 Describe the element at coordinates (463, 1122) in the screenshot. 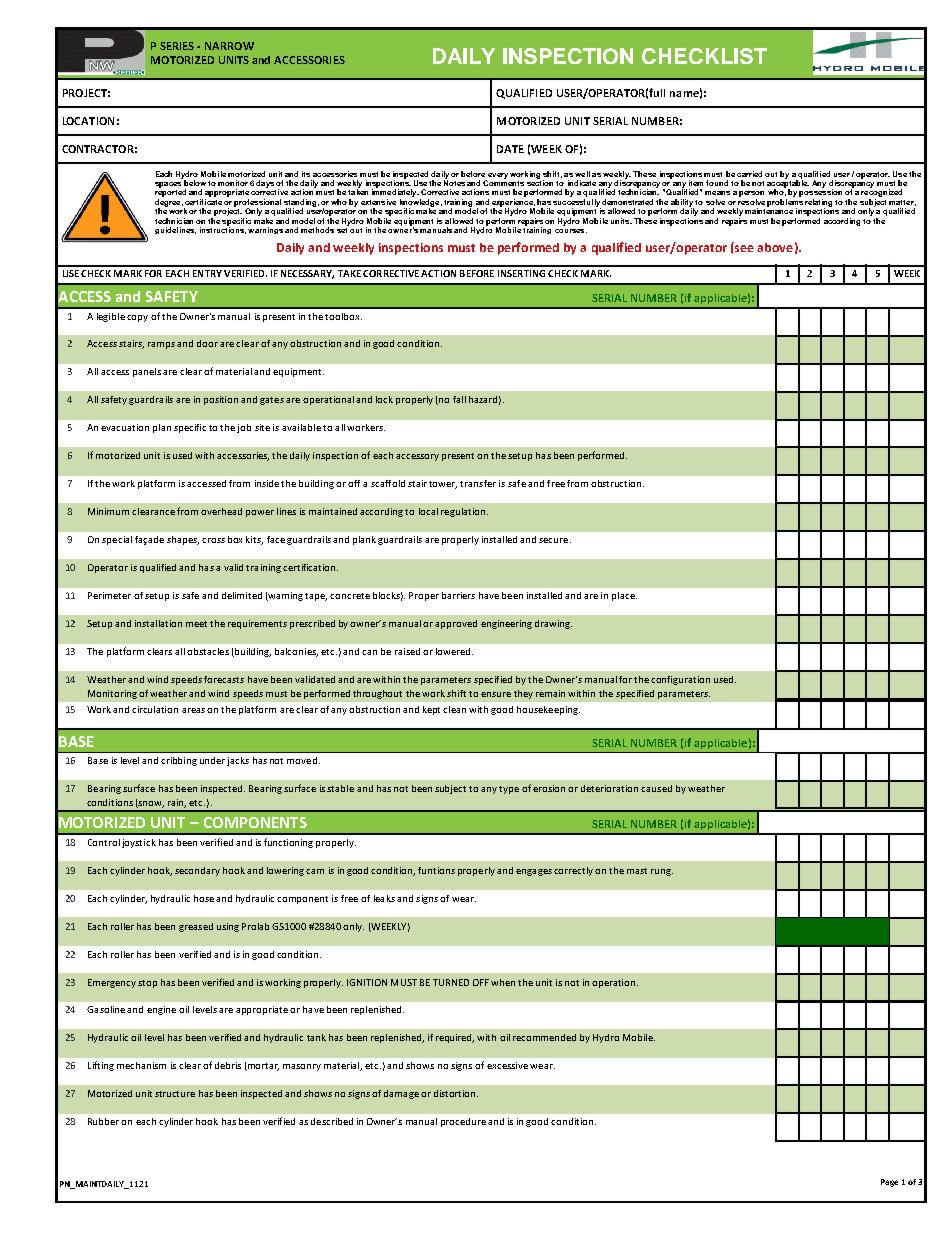

I see `procedure` at that location.
